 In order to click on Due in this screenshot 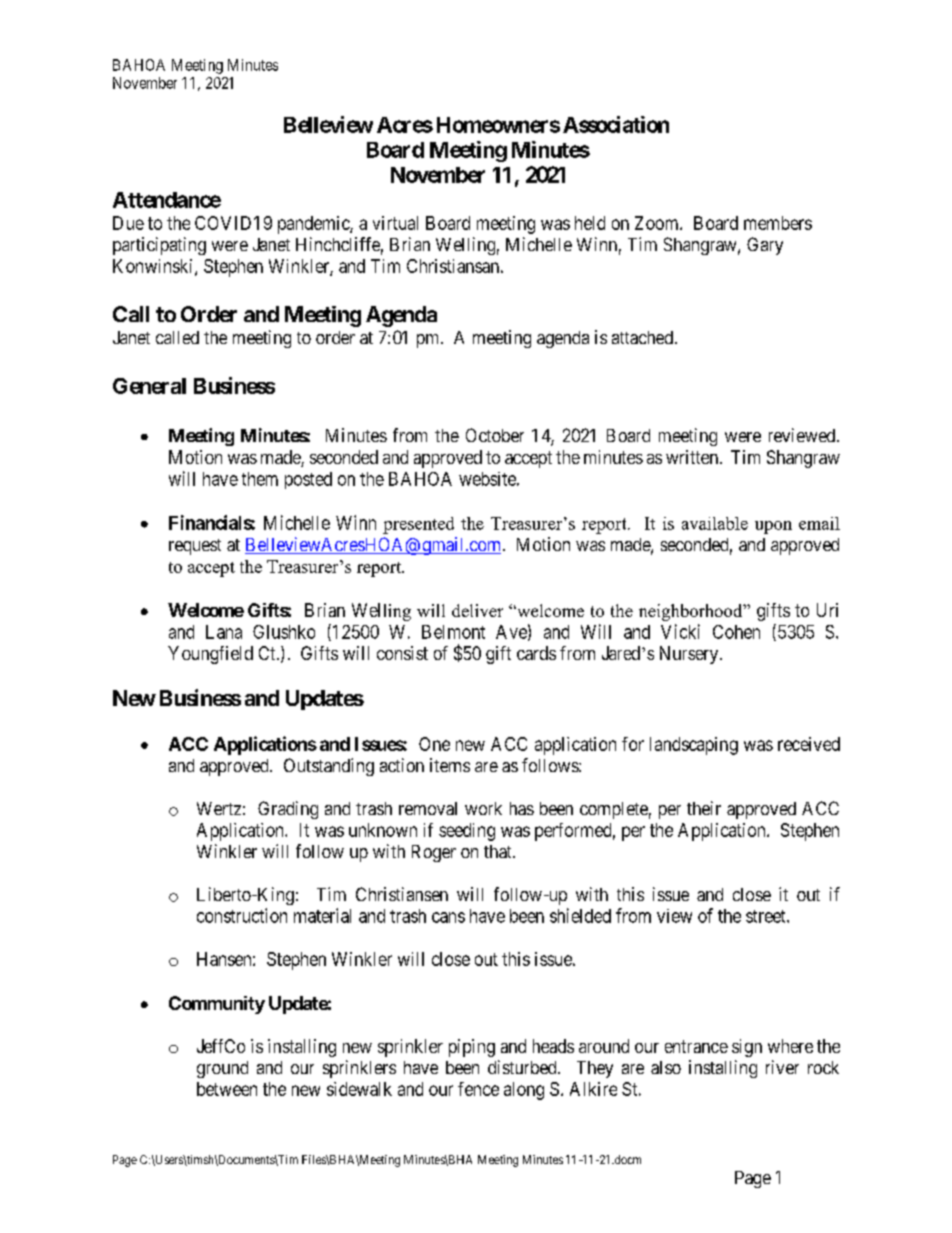, I will do `click(128, 223)`.
